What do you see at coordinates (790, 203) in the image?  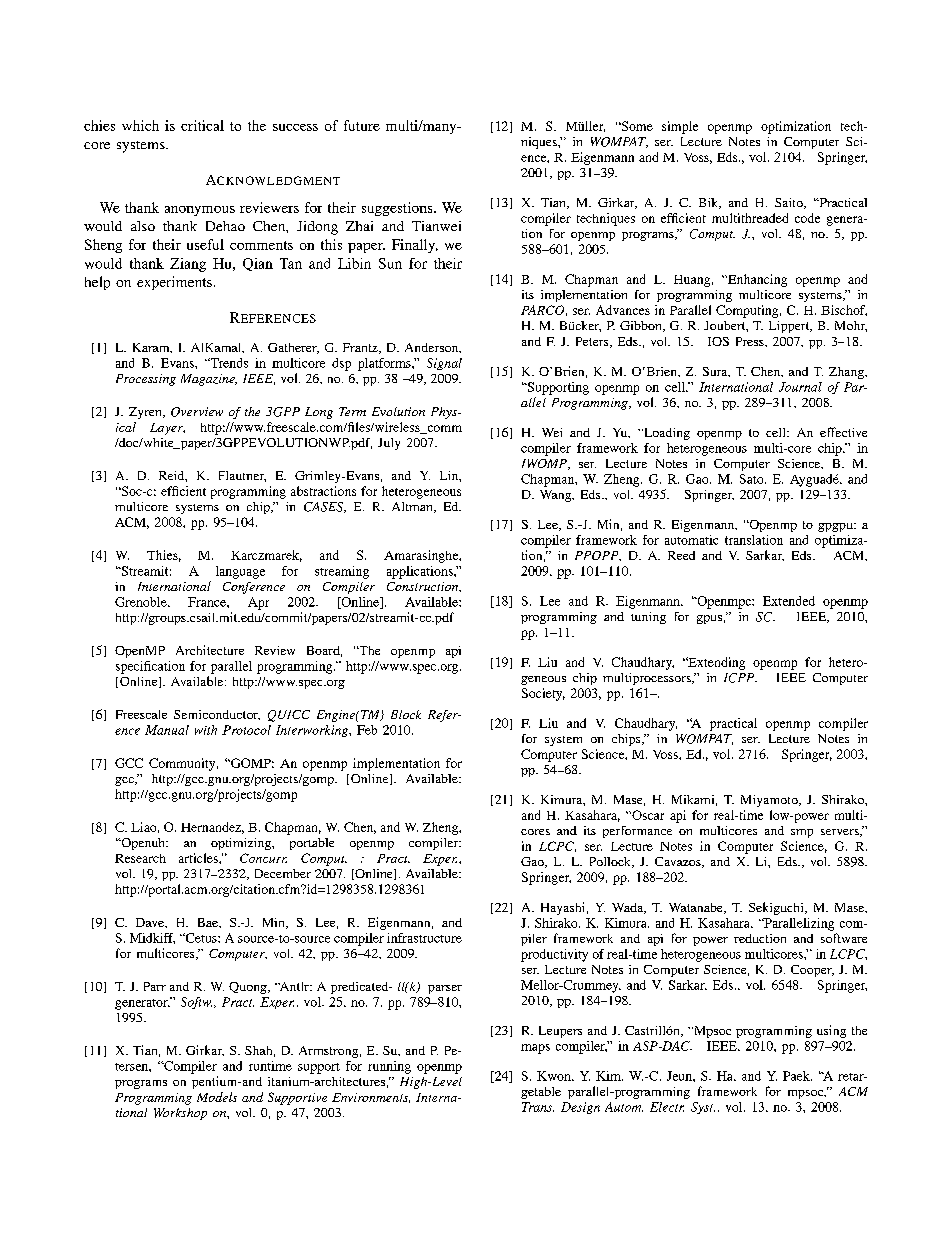 I see `Saito` at bounding box center [790, 203].
